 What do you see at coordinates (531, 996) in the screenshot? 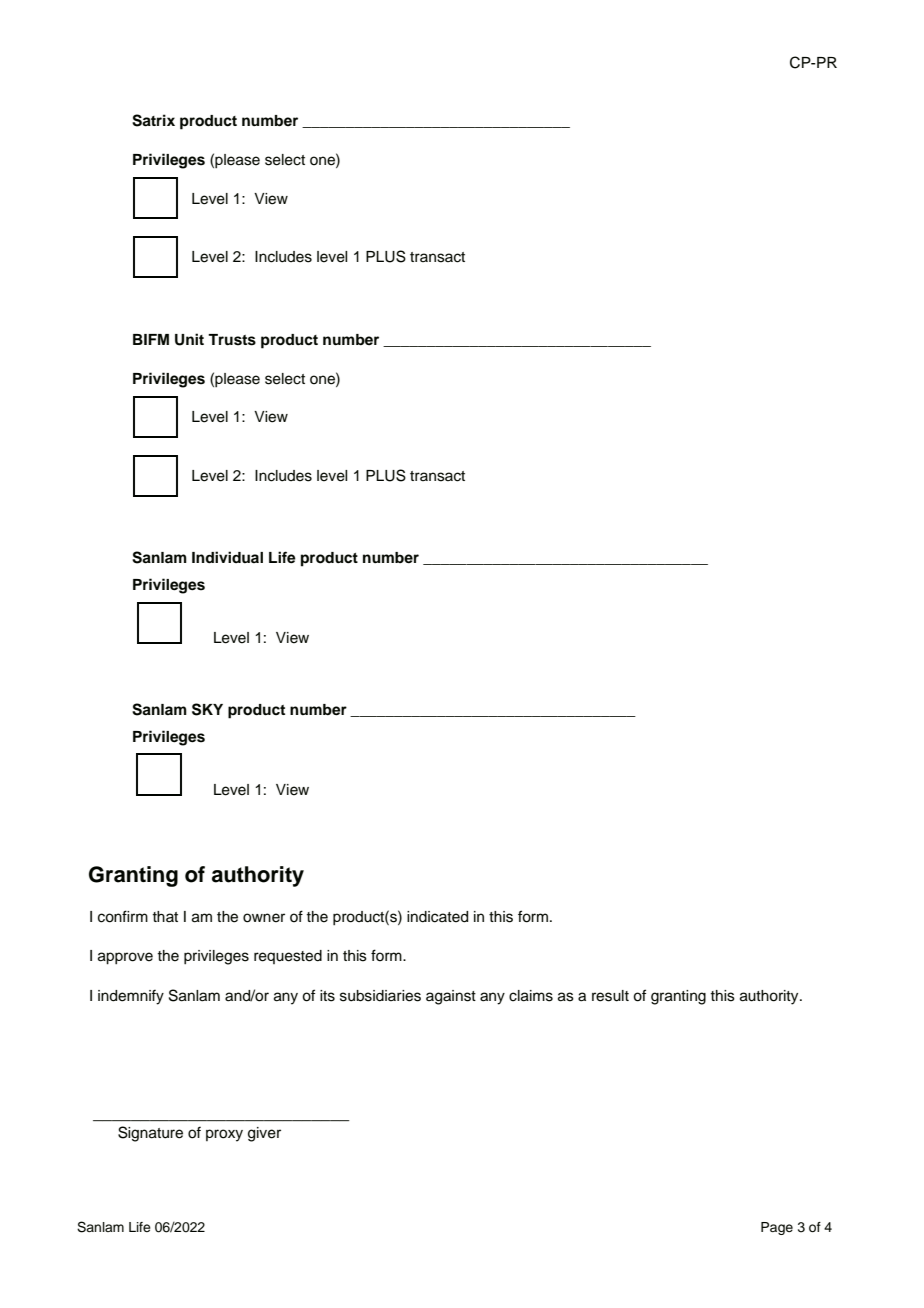
I see `claims` at bounding box center [531, 996].
